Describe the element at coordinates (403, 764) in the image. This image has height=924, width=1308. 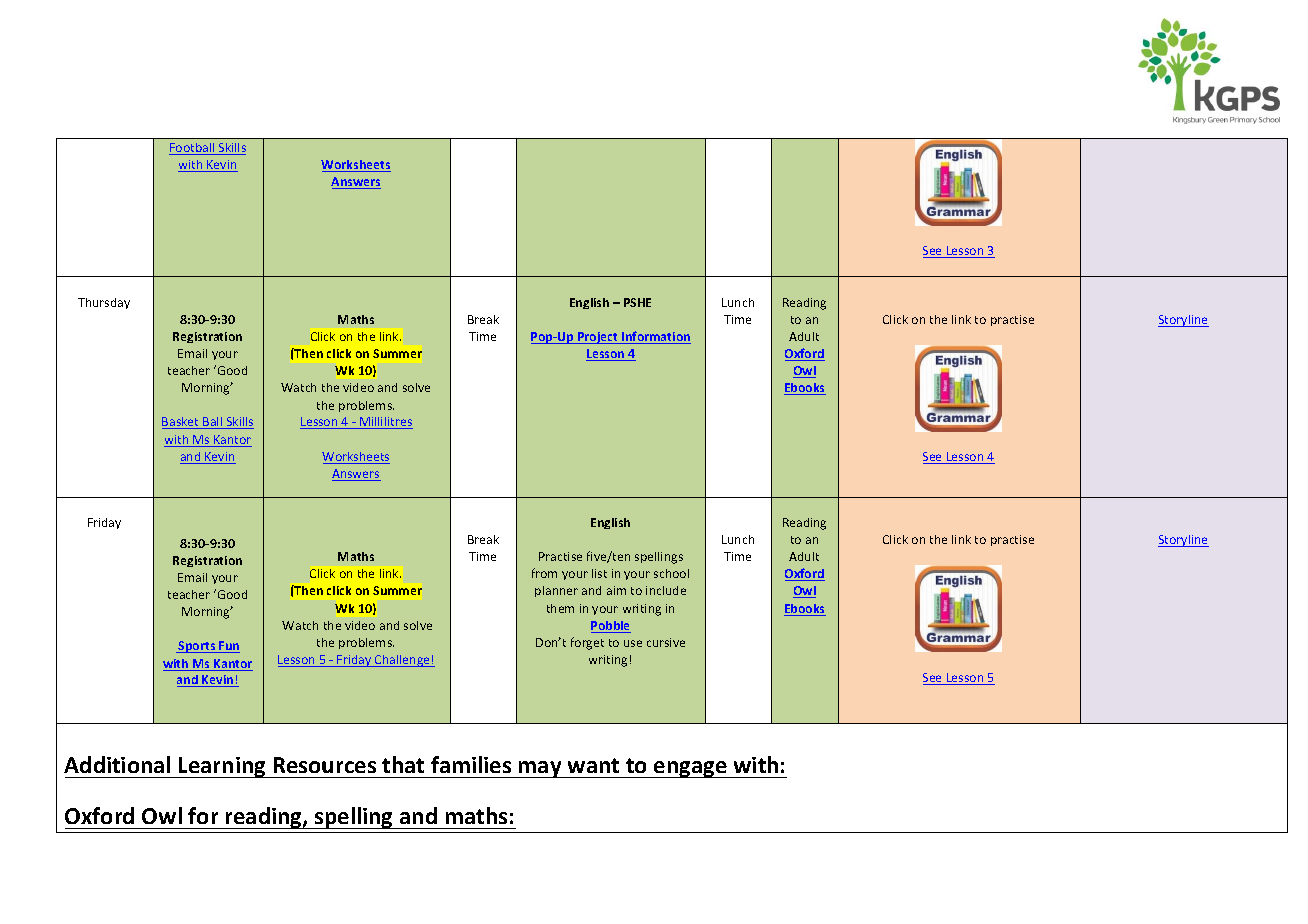
I see `that` at that location.
